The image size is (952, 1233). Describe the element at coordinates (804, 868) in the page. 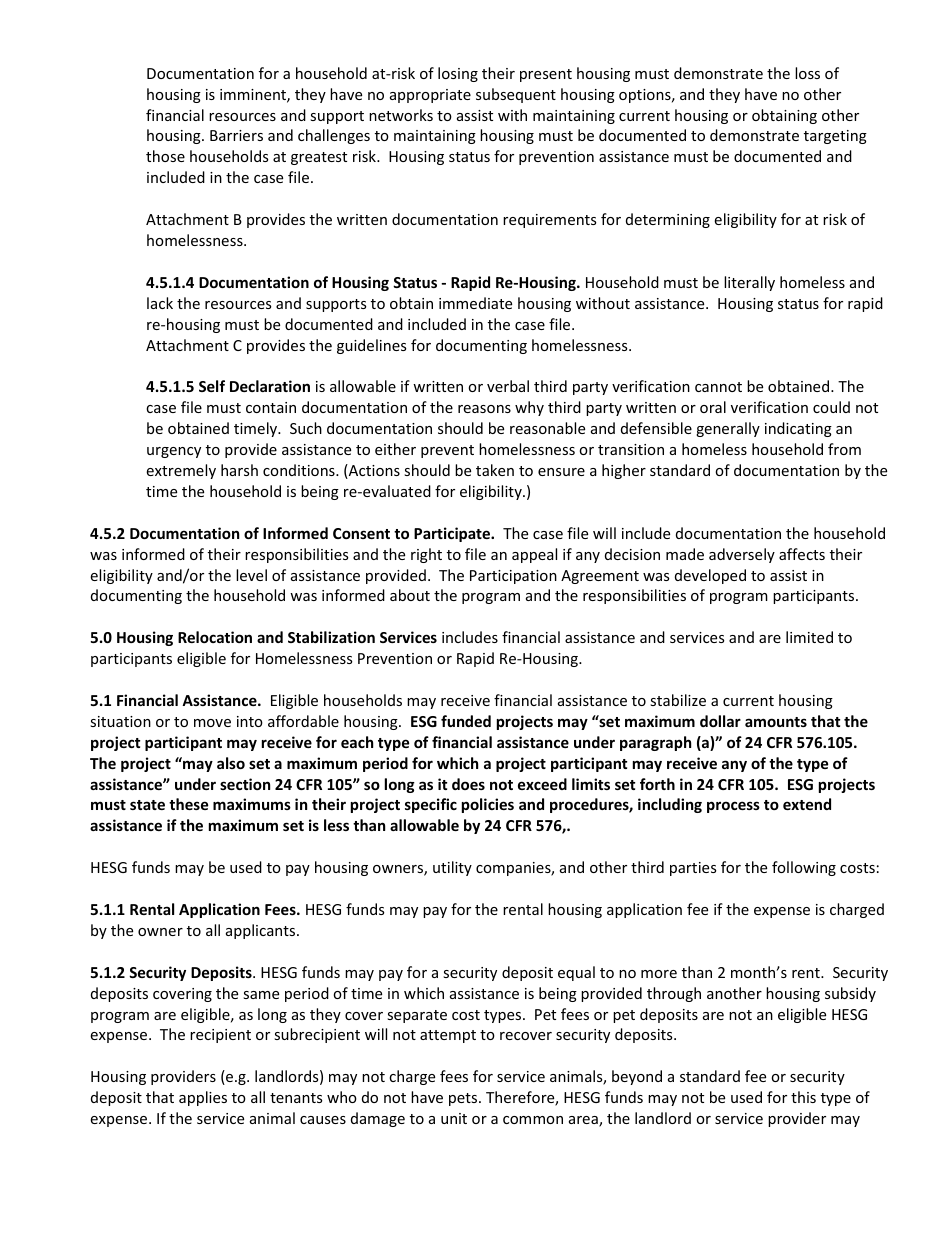

I see `following` at that location.
